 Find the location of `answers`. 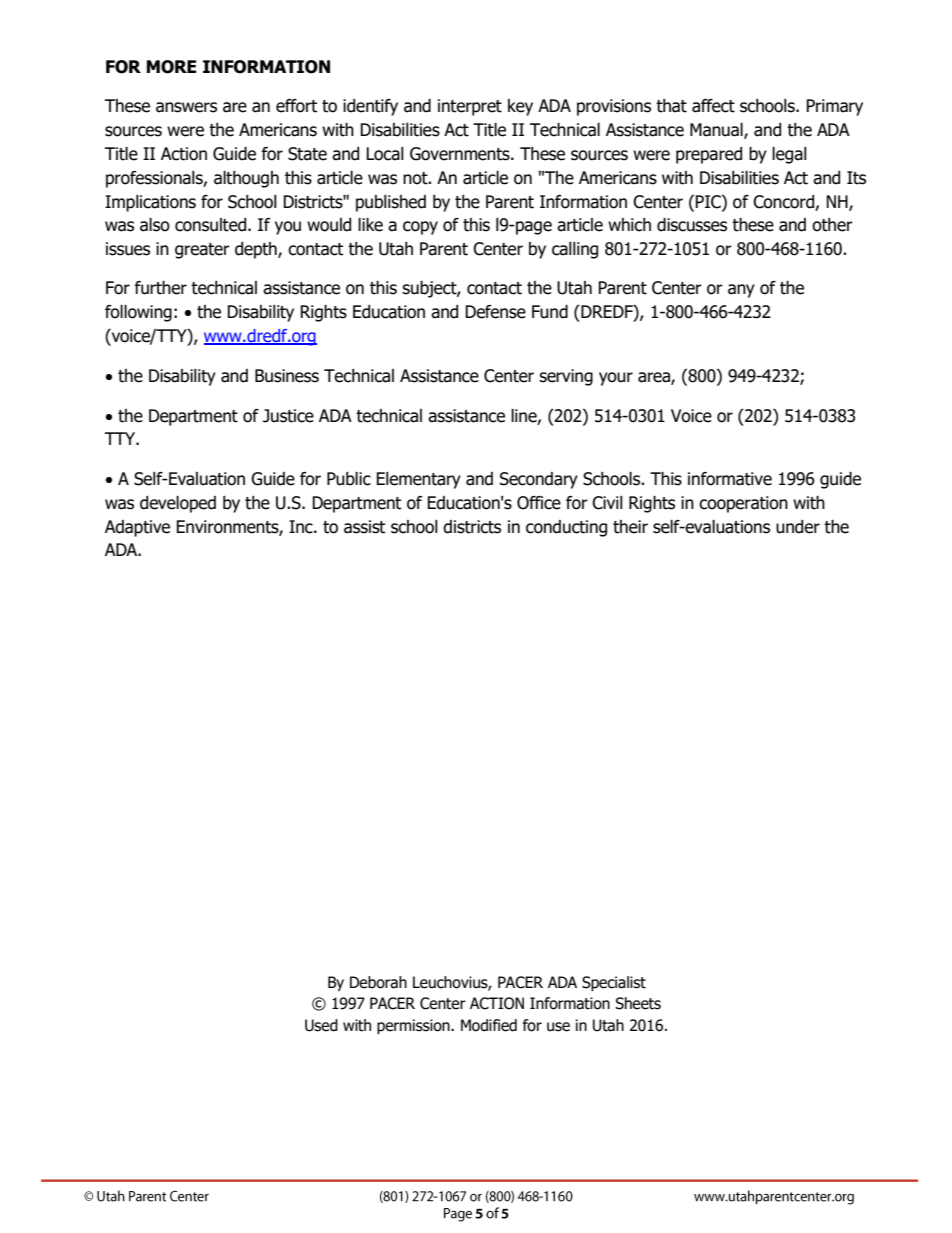

answers is located at coordinates (186, 107).
